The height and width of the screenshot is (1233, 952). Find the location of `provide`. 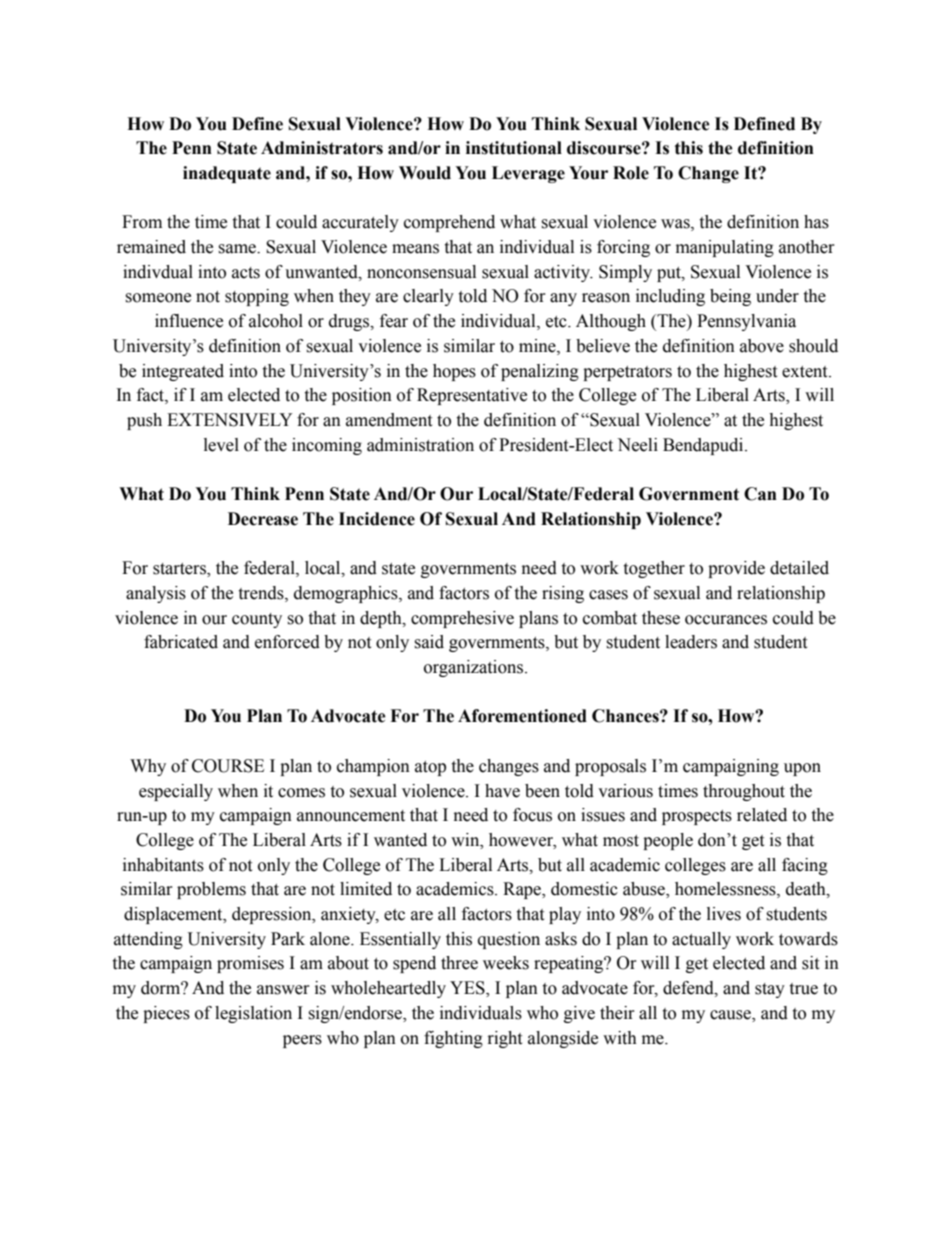

provide is located at coordinates (736, 569).
